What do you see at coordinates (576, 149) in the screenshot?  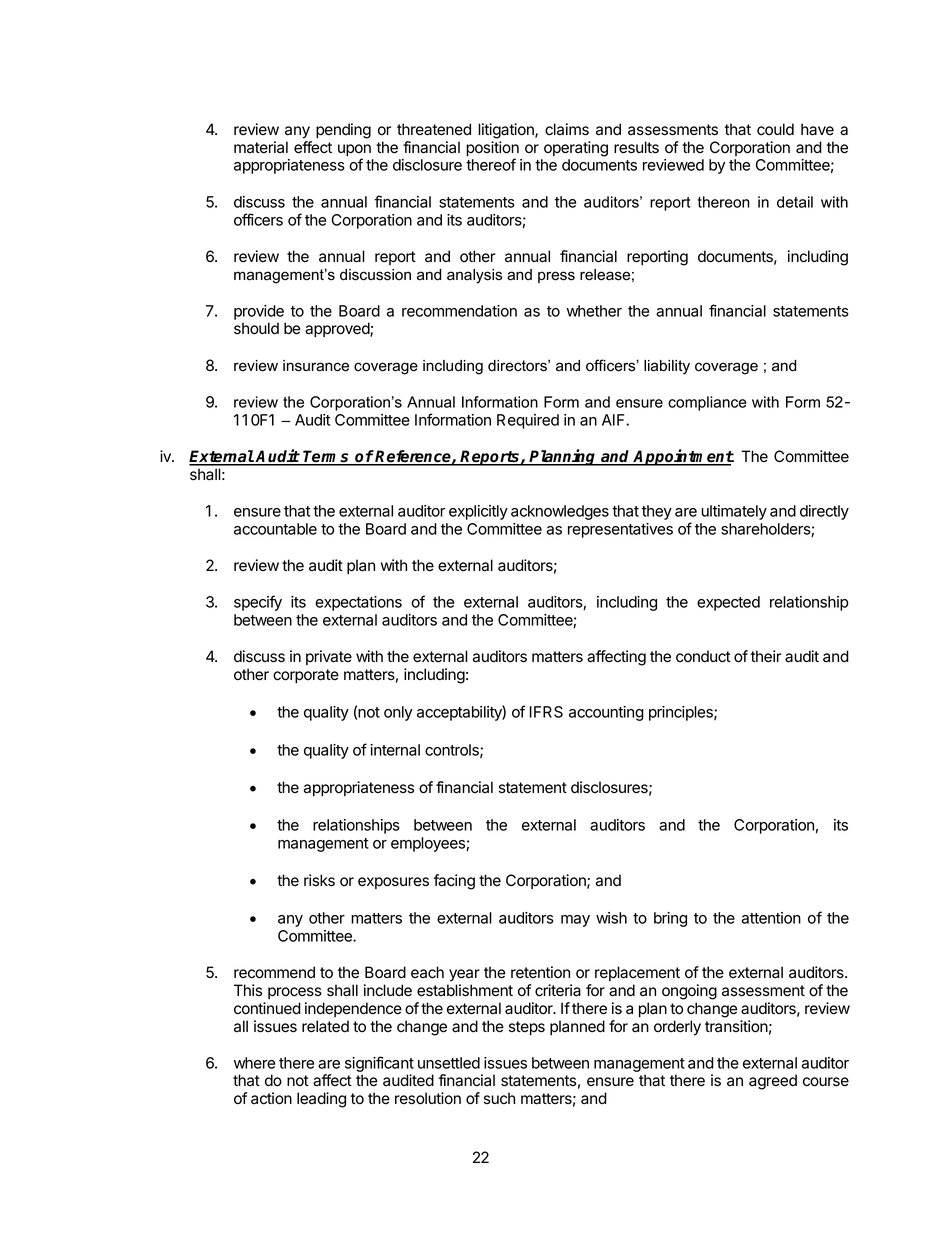 I see `operating` at bounding box center [576, 149].
